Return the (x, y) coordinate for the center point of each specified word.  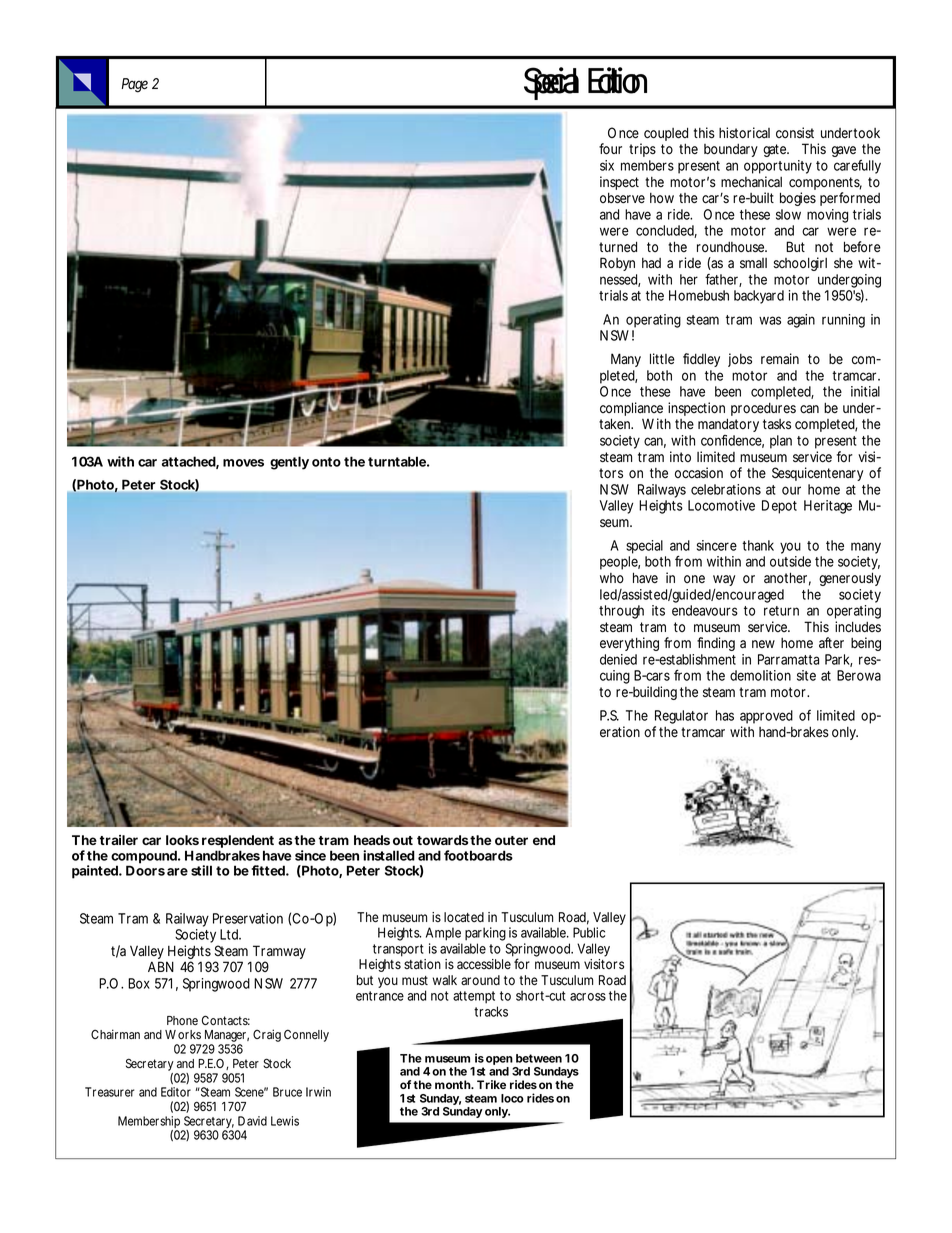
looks (182, 840)
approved (766, 717)
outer (511, 840)
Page (135, 85)
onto (326, 462)
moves (243, 463)
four (610, 149)
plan (781, 442)
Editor (176, 1092)
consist (795, 133)
